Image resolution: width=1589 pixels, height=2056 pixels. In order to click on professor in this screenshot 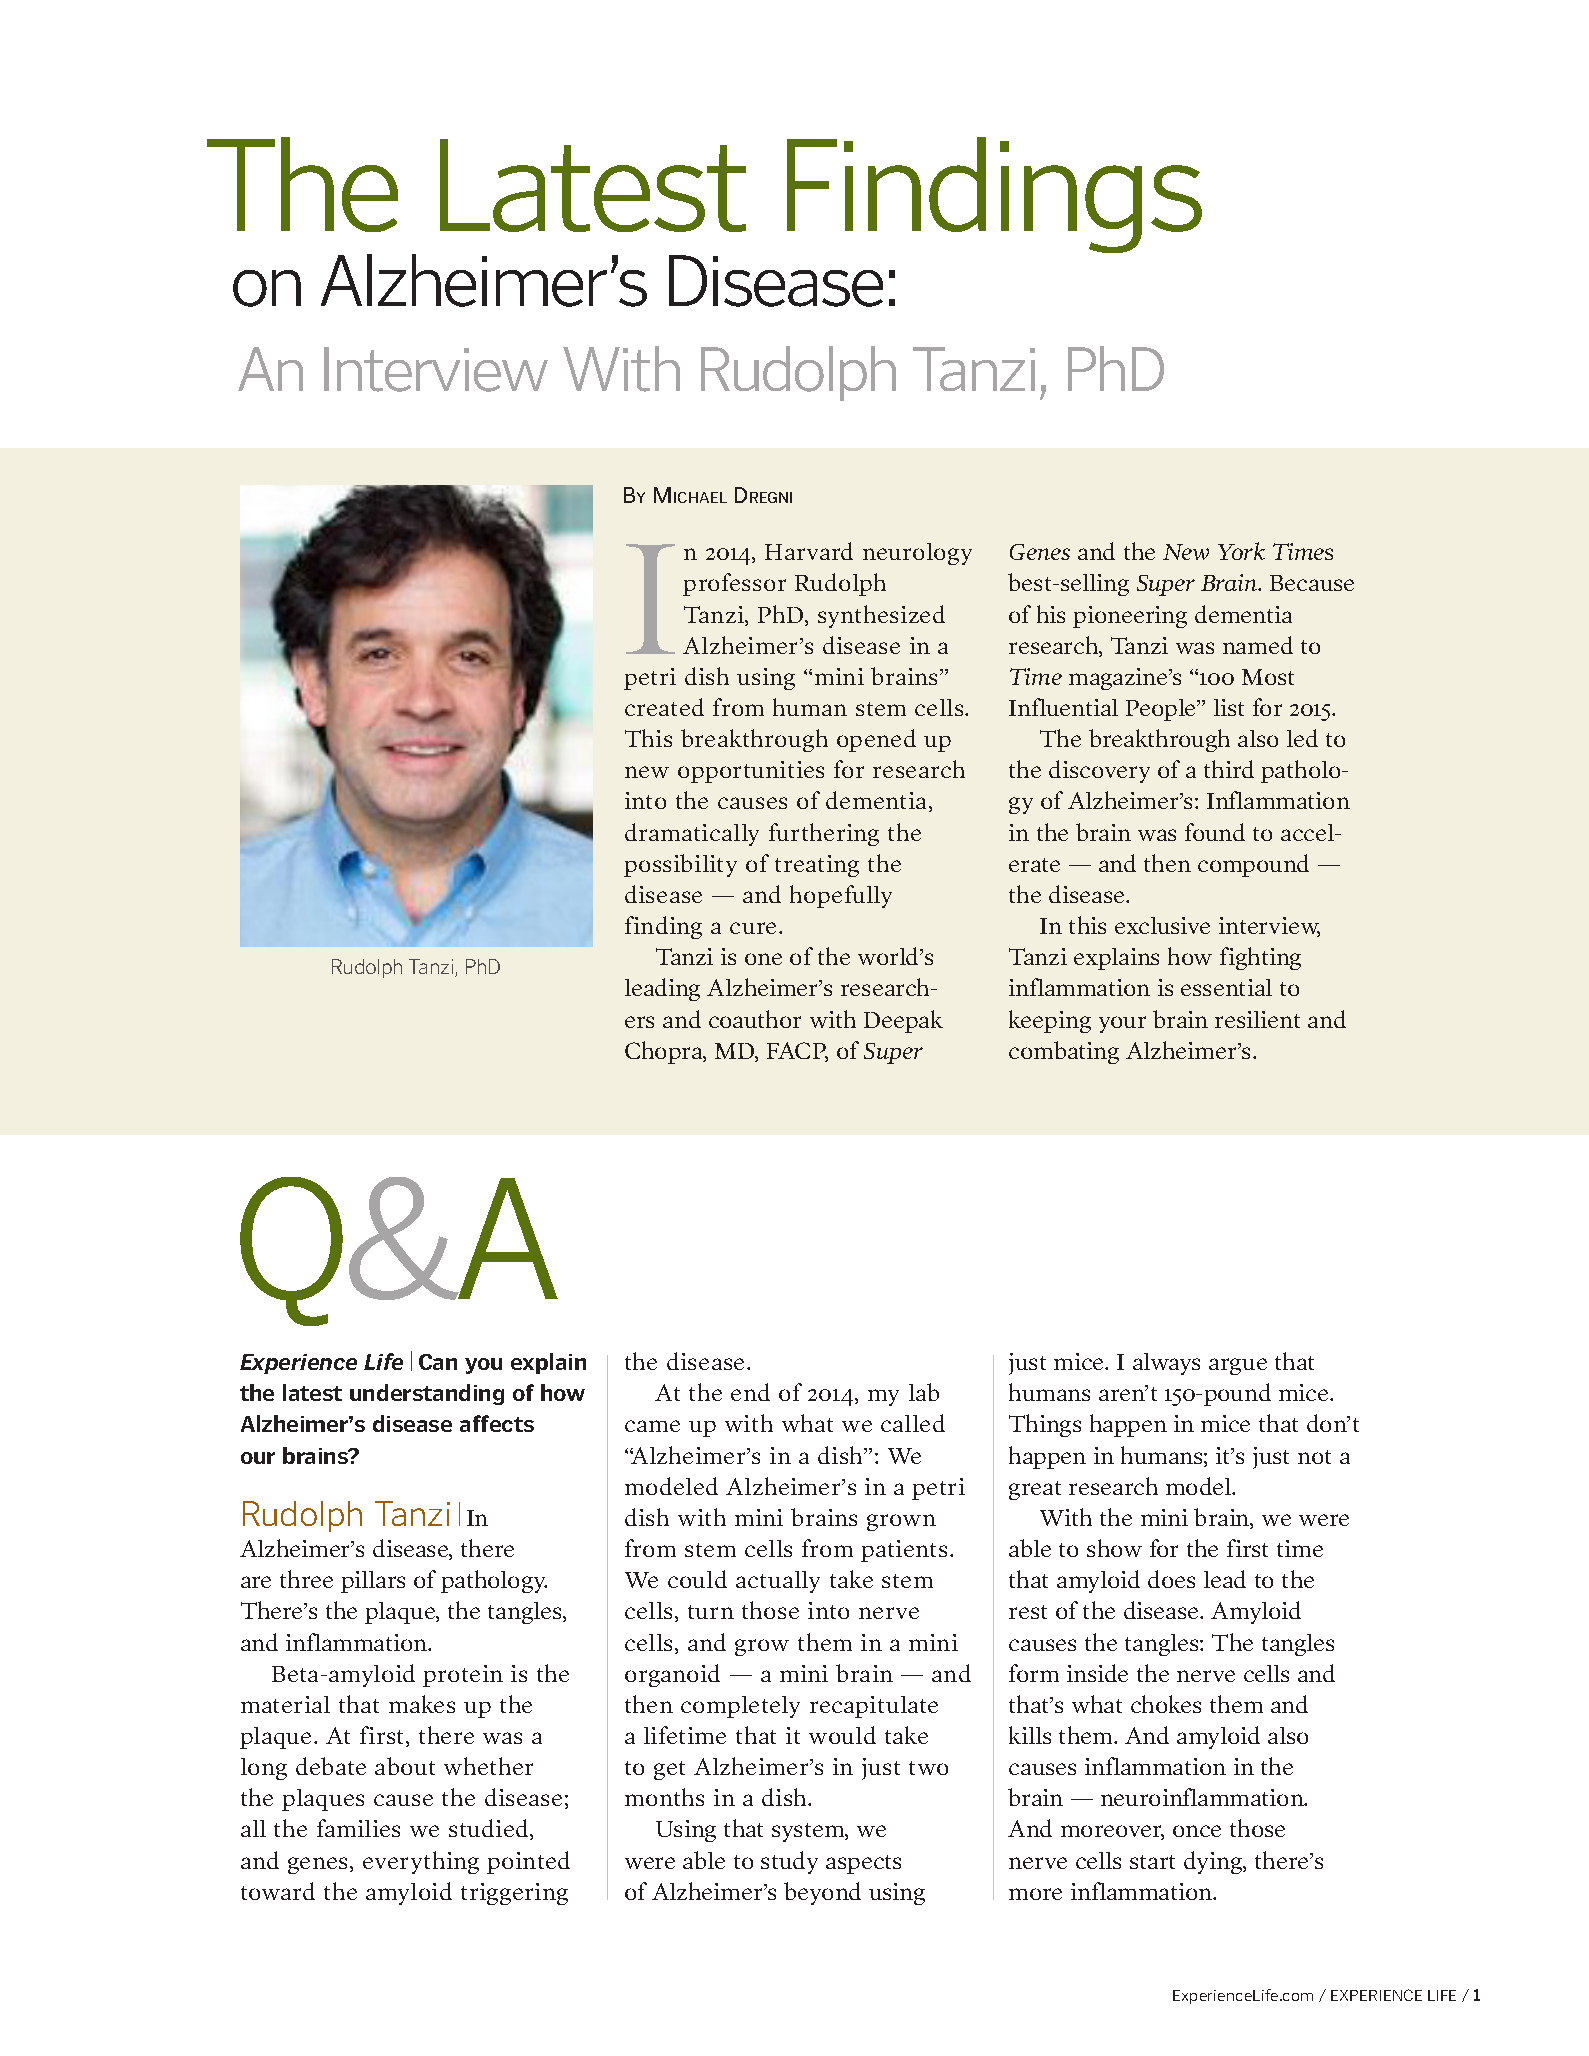, I will do `click(734, 584)`.
